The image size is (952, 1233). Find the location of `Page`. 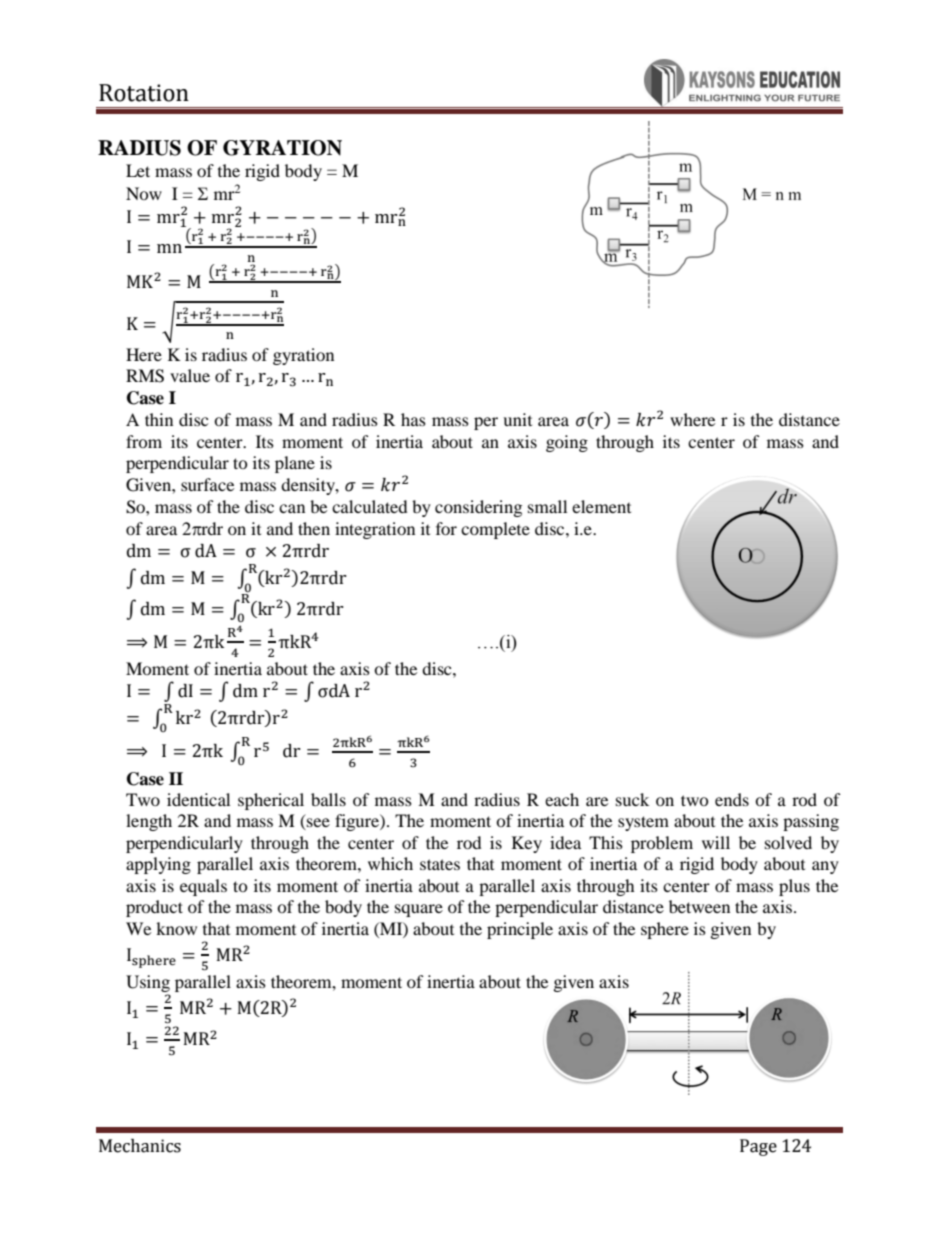

Page is located at coordinates (758, 1147).
